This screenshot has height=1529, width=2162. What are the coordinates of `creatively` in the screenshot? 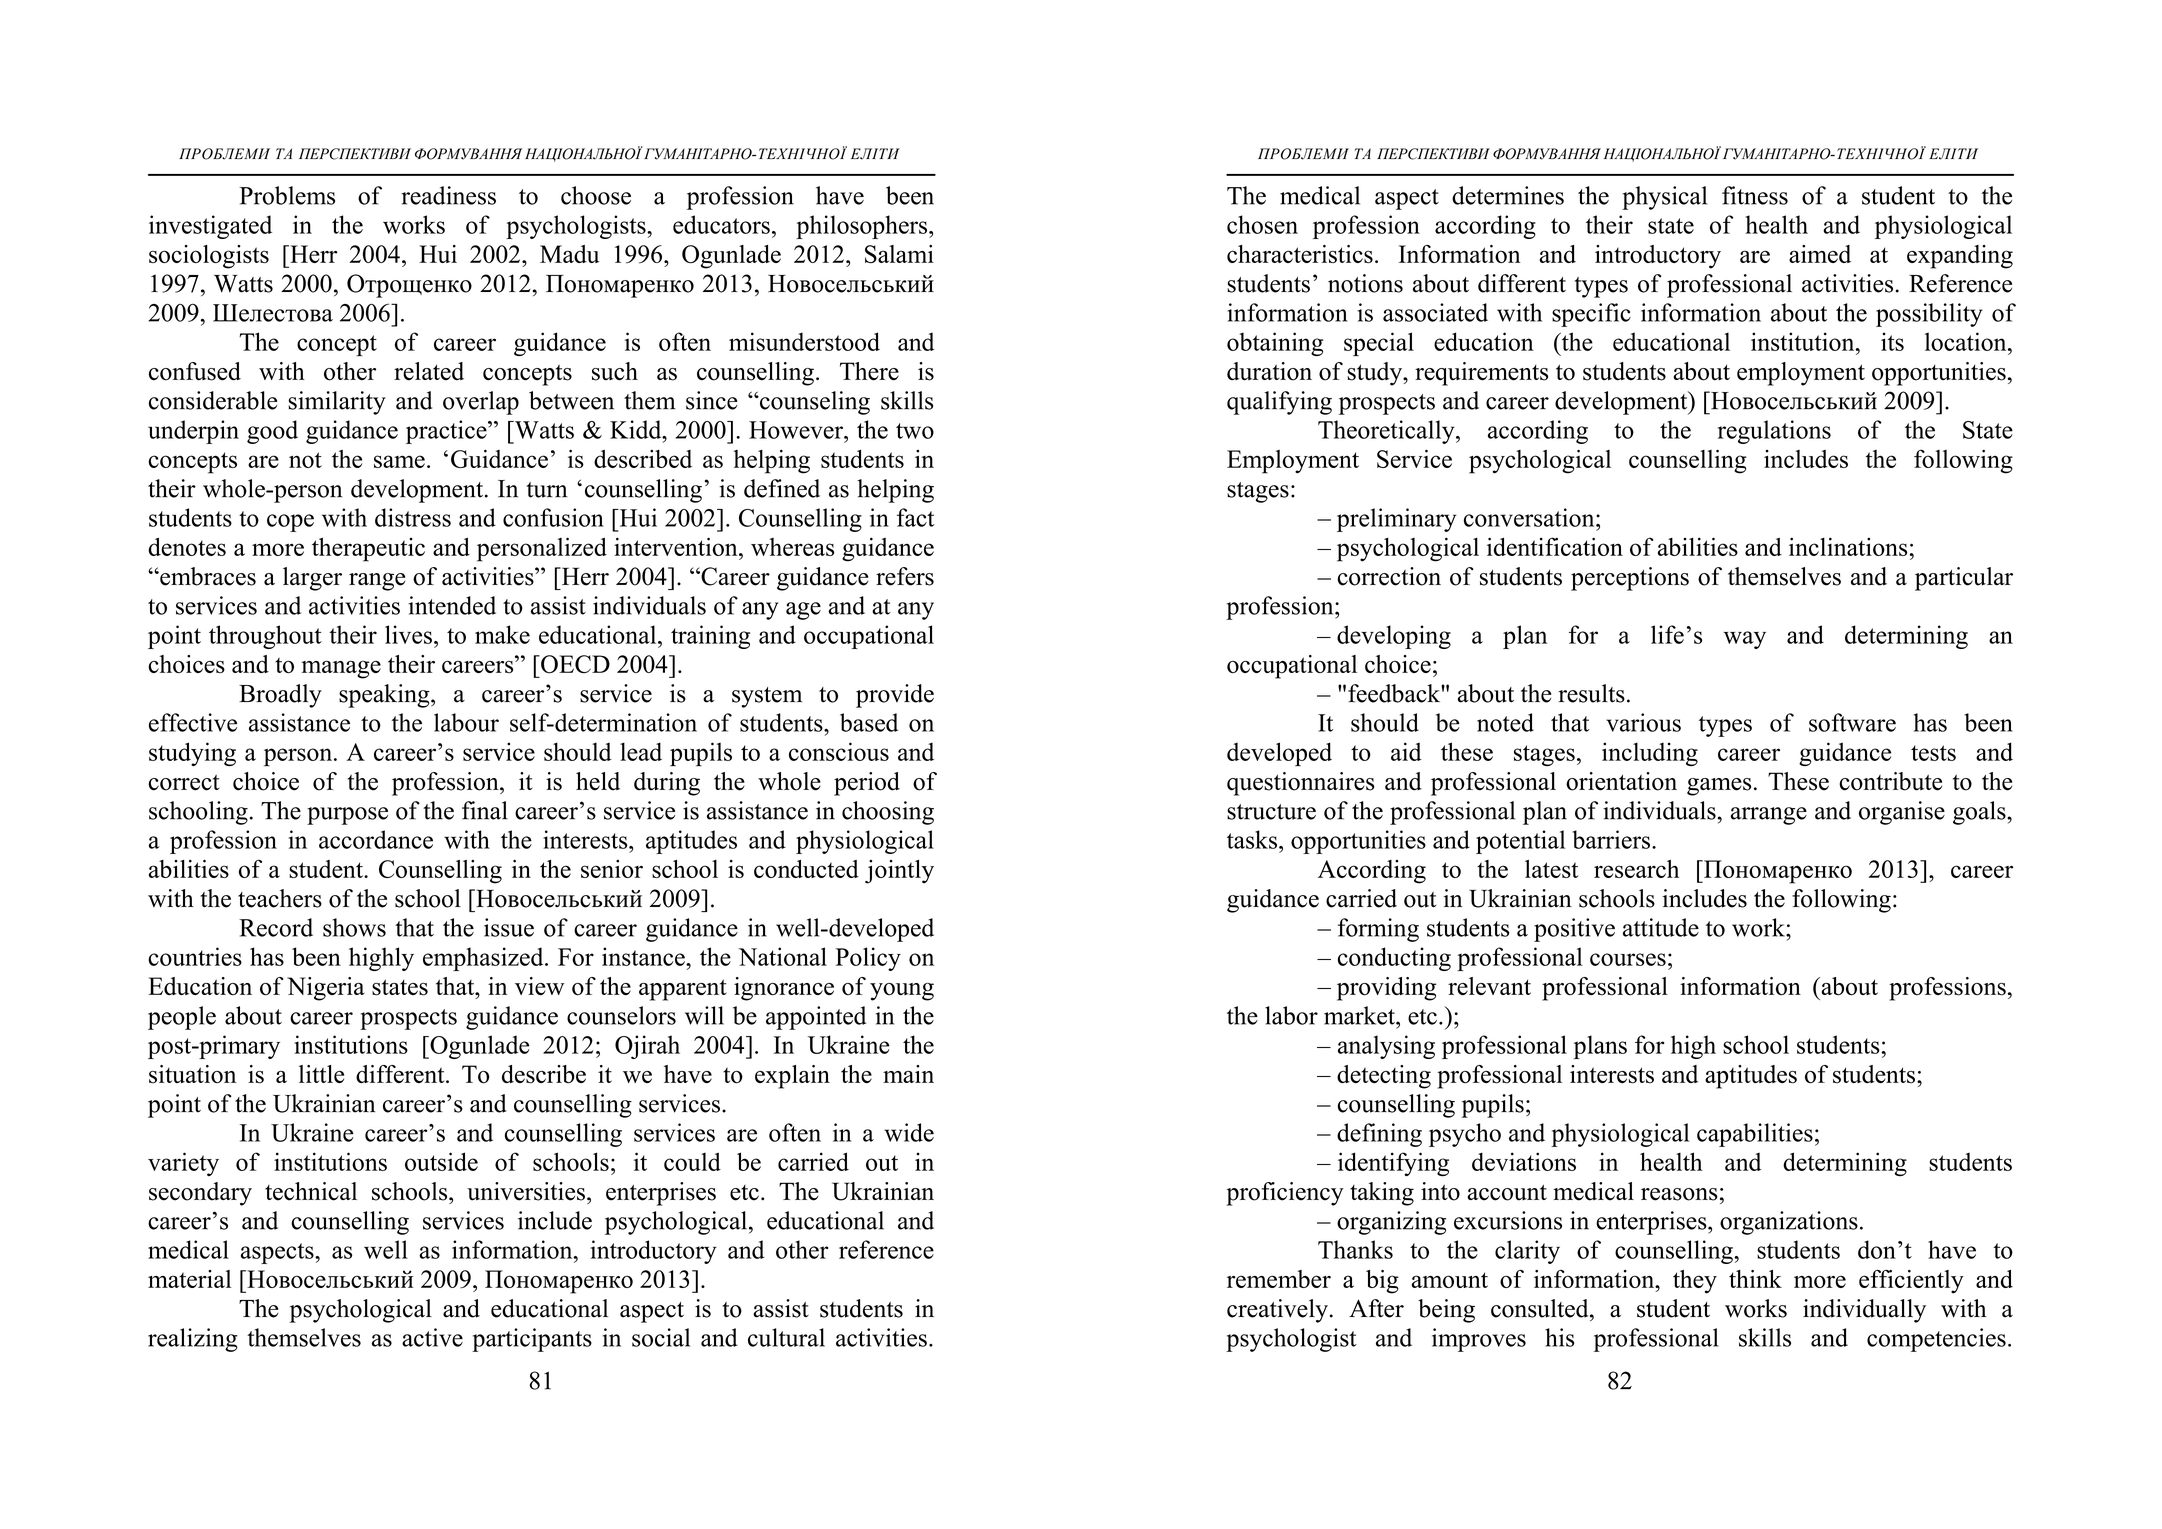 It's located at (1277, 1311).
